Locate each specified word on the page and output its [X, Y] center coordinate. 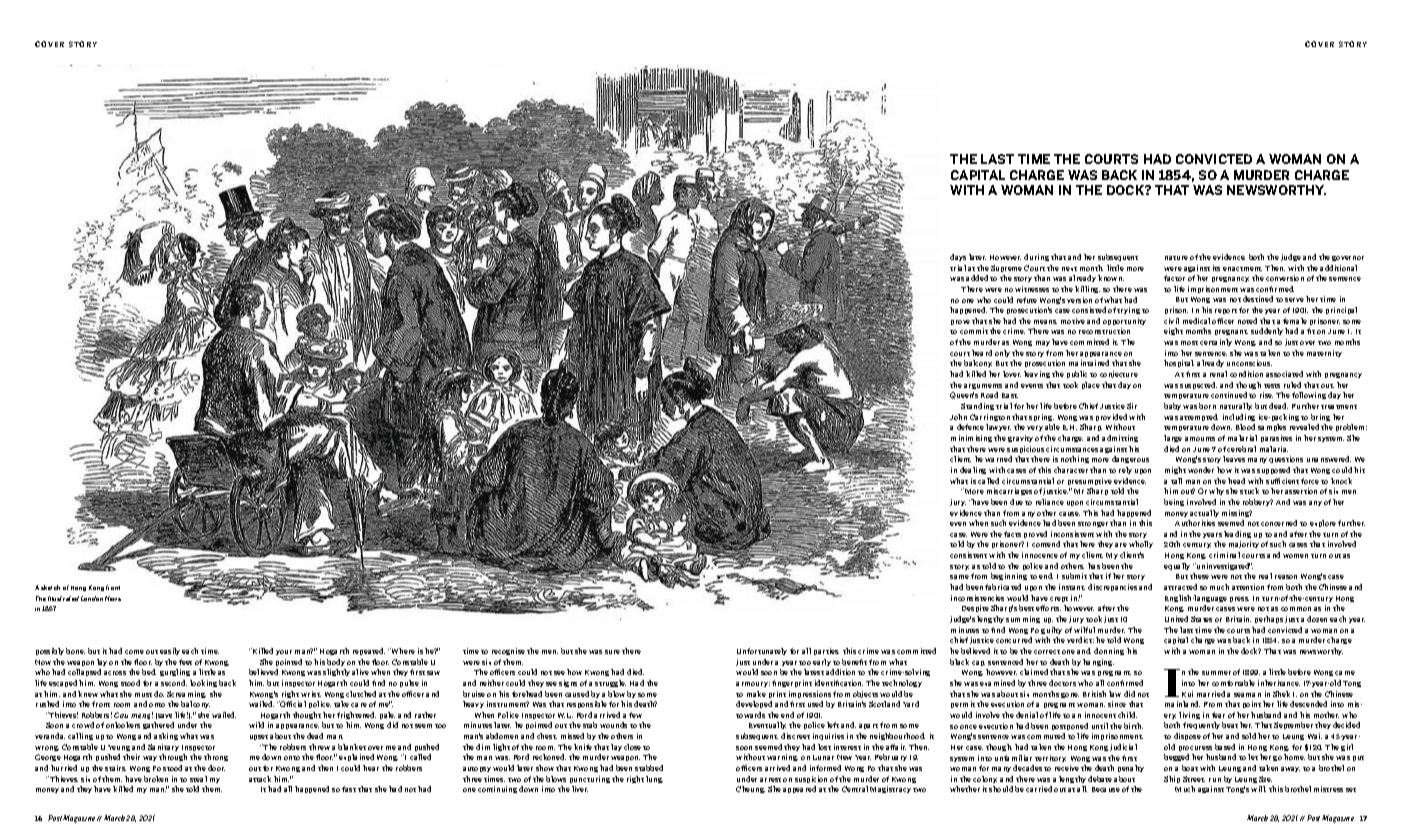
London [92, 598]
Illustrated [63, 598]
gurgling [175, 672]
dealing [973, 470]
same [959, 577]
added [977, 278]
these [1199, 576]
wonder [1201, 470]
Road [989, 395]
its [1216, 268]
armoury [753, 684]
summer [1216, 673]
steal [198, 779]
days [958, 257]
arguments [983, 386]
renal [1218, 374]
